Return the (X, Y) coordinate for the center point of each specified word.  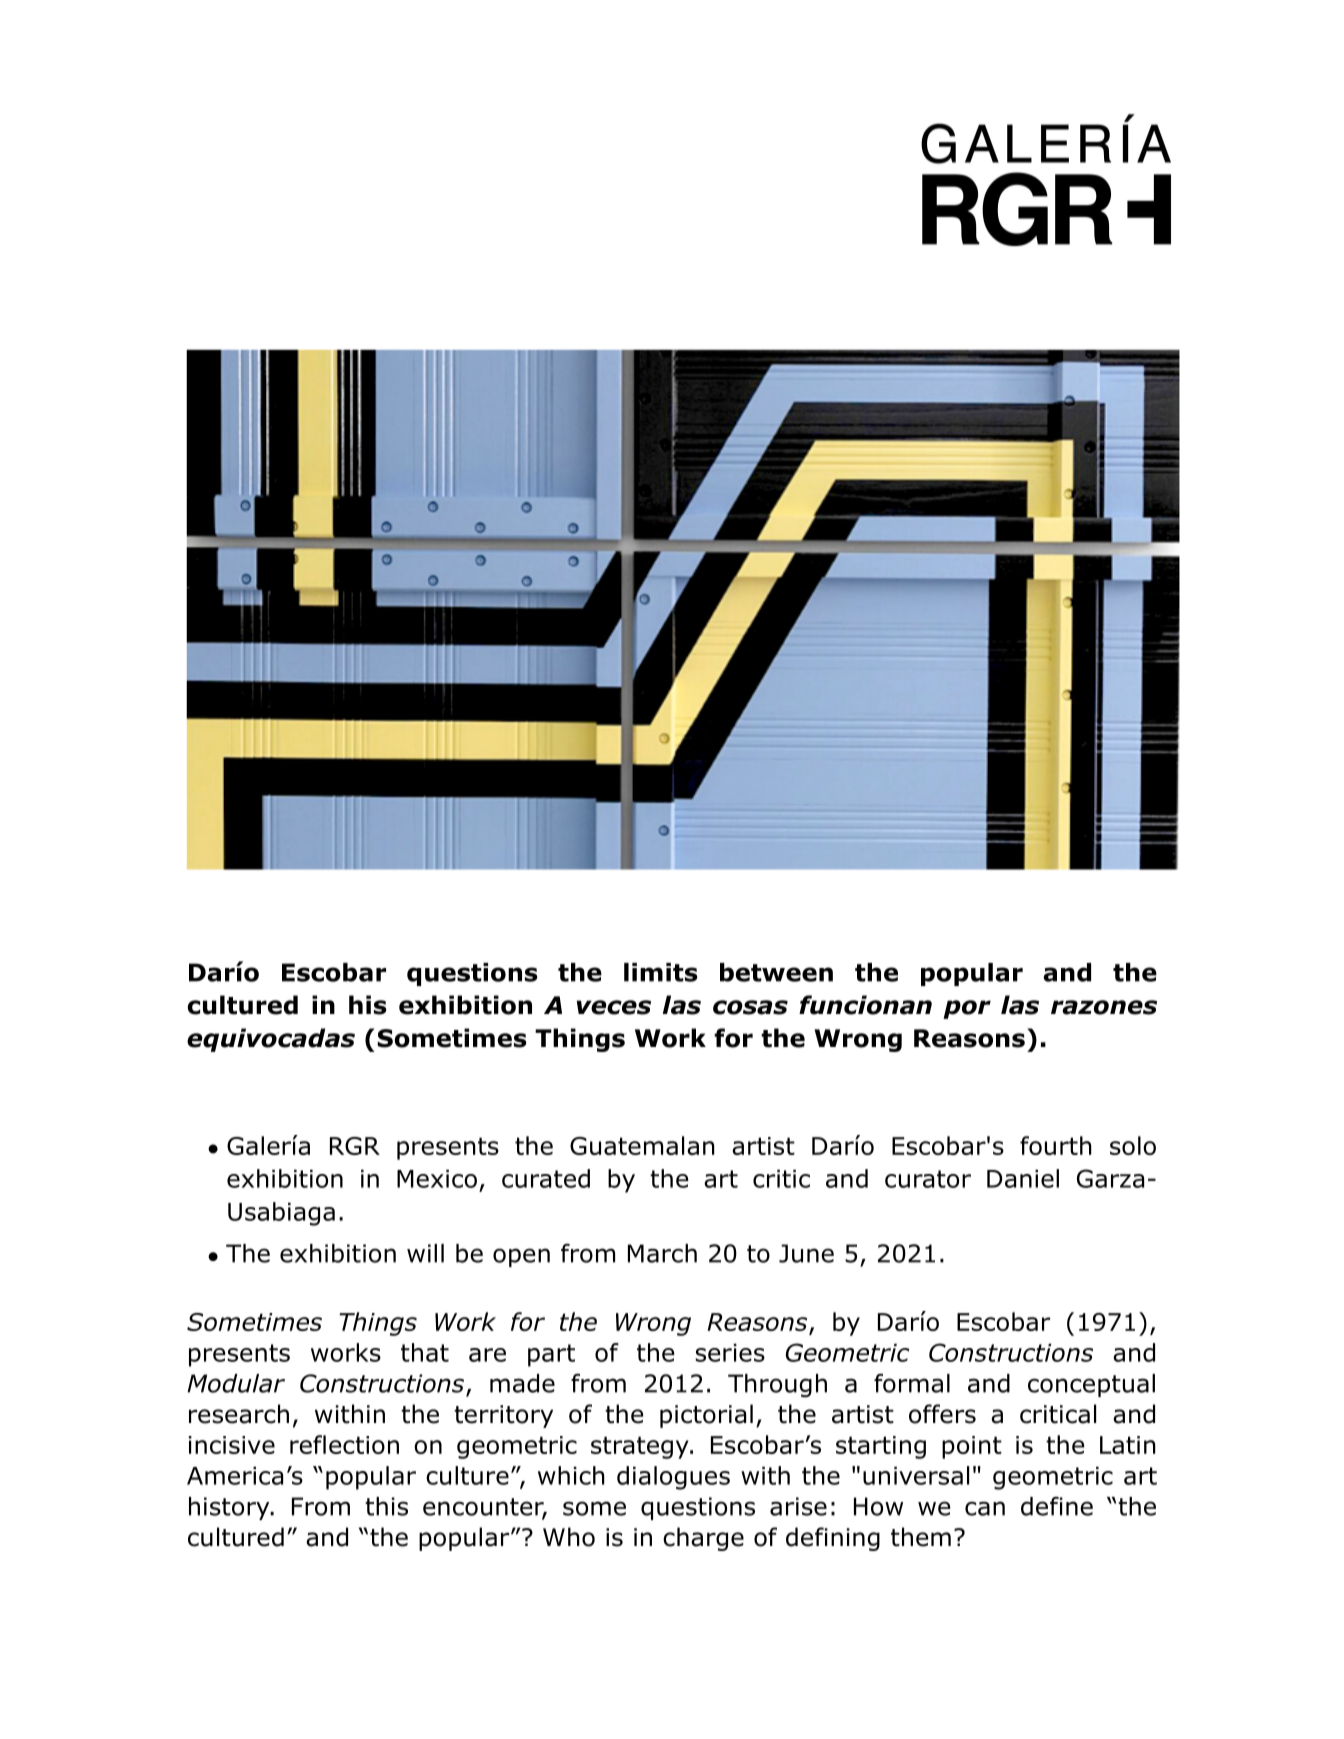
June (806, 1253)
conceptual (1091, 1385)
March (662, 1253)
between (776, 972)
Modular (236, 1383)
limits (661, 972)
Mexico (437, 1179)
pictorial (706, 1416)
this (386, 1506)
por (967, 1009)
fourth (1056, 1145)
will (425, 1253)
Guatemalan (642, 1145)
